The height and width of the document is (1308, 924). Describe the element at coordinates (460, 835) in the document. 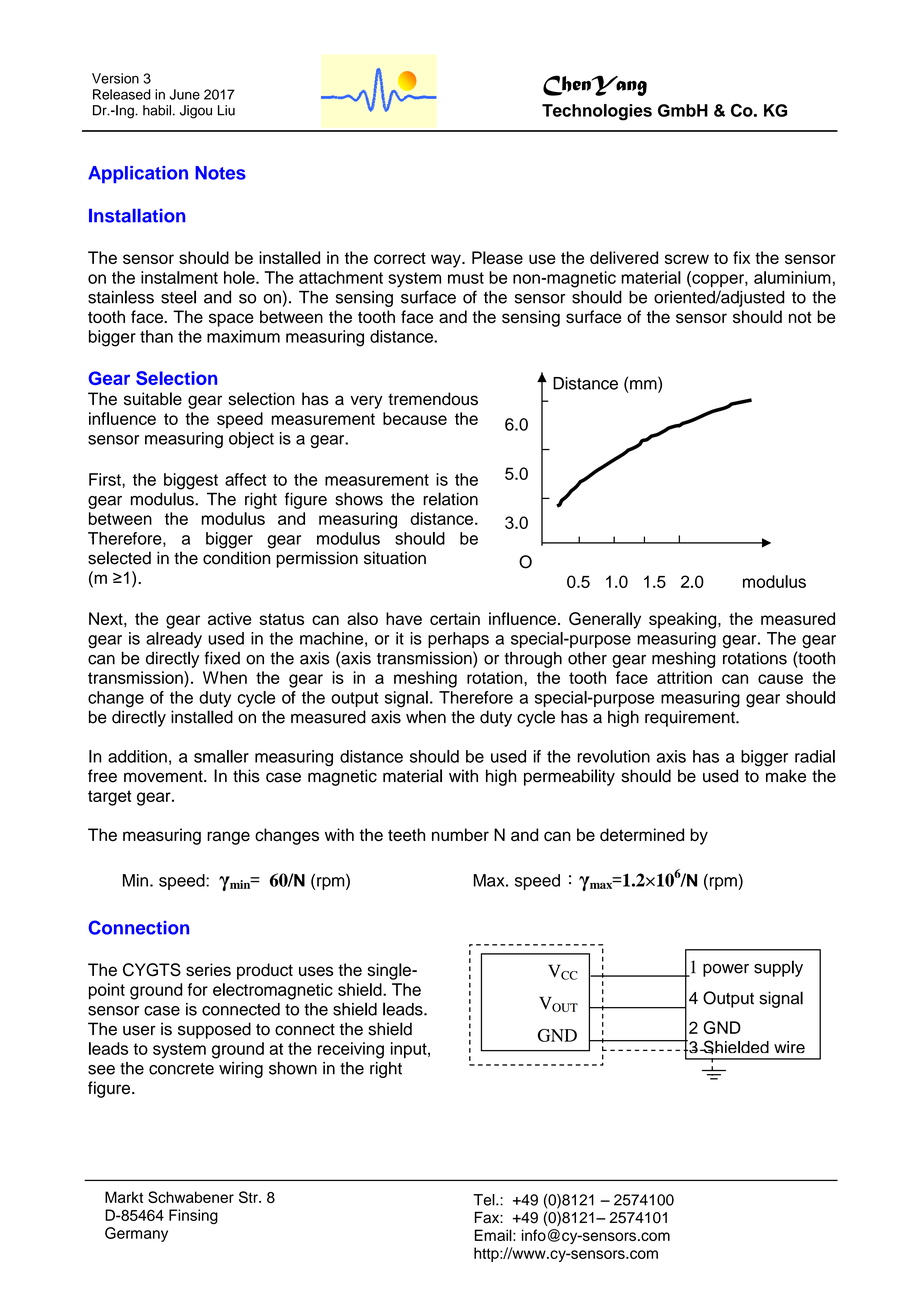

I see `number` at that location.
